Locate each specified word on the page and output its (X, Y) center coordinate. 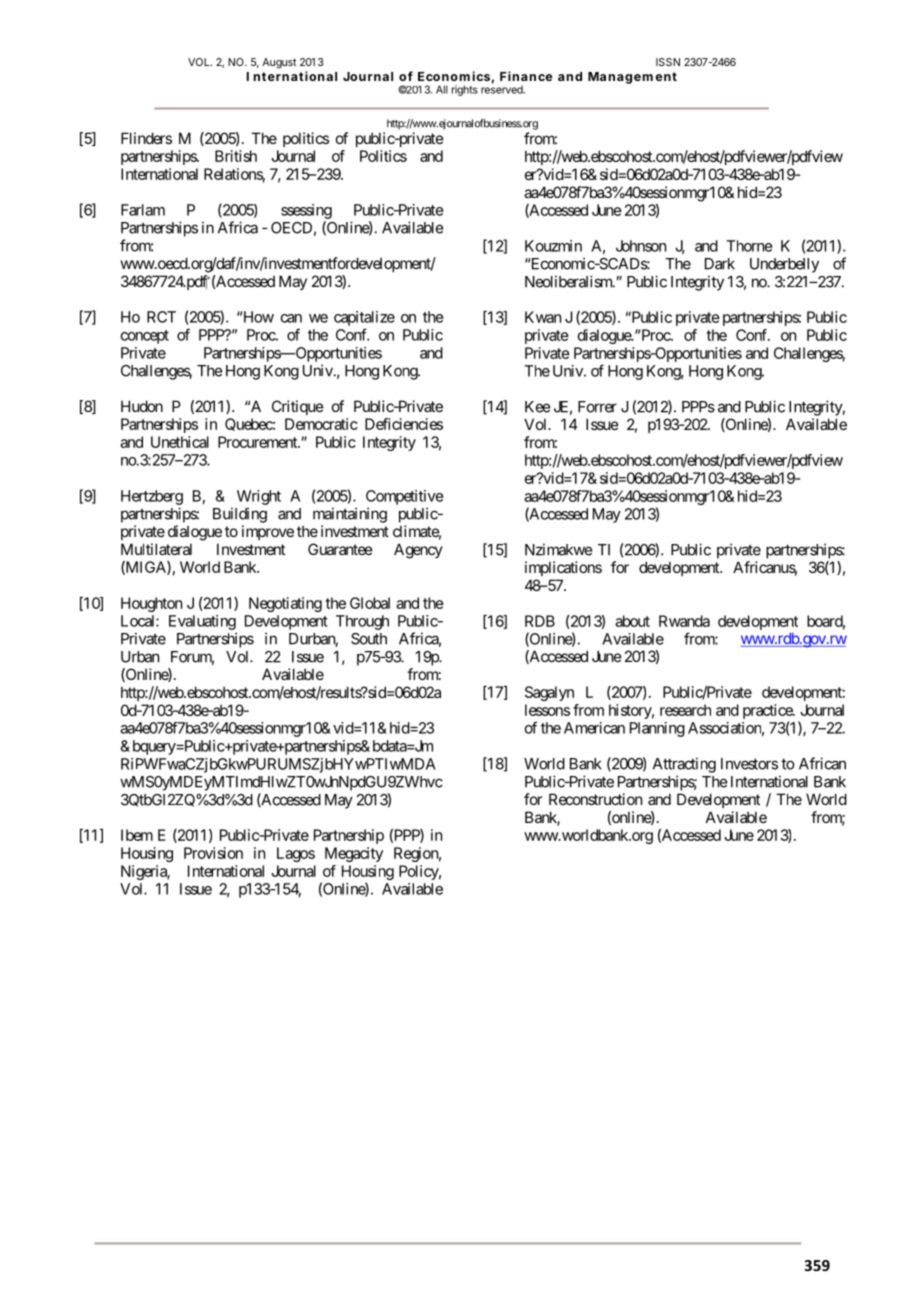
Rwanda (684, 621)
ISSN (668, 62)
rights (465, 90)
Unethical (180, 442)
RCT (161, 317)
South (369, 639)
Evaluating (202, 622)
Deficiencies (404, 424)
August (279, 63)
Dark (720, 264)
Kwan (543, 317)
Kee (537, 407)
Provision (213, 853)
